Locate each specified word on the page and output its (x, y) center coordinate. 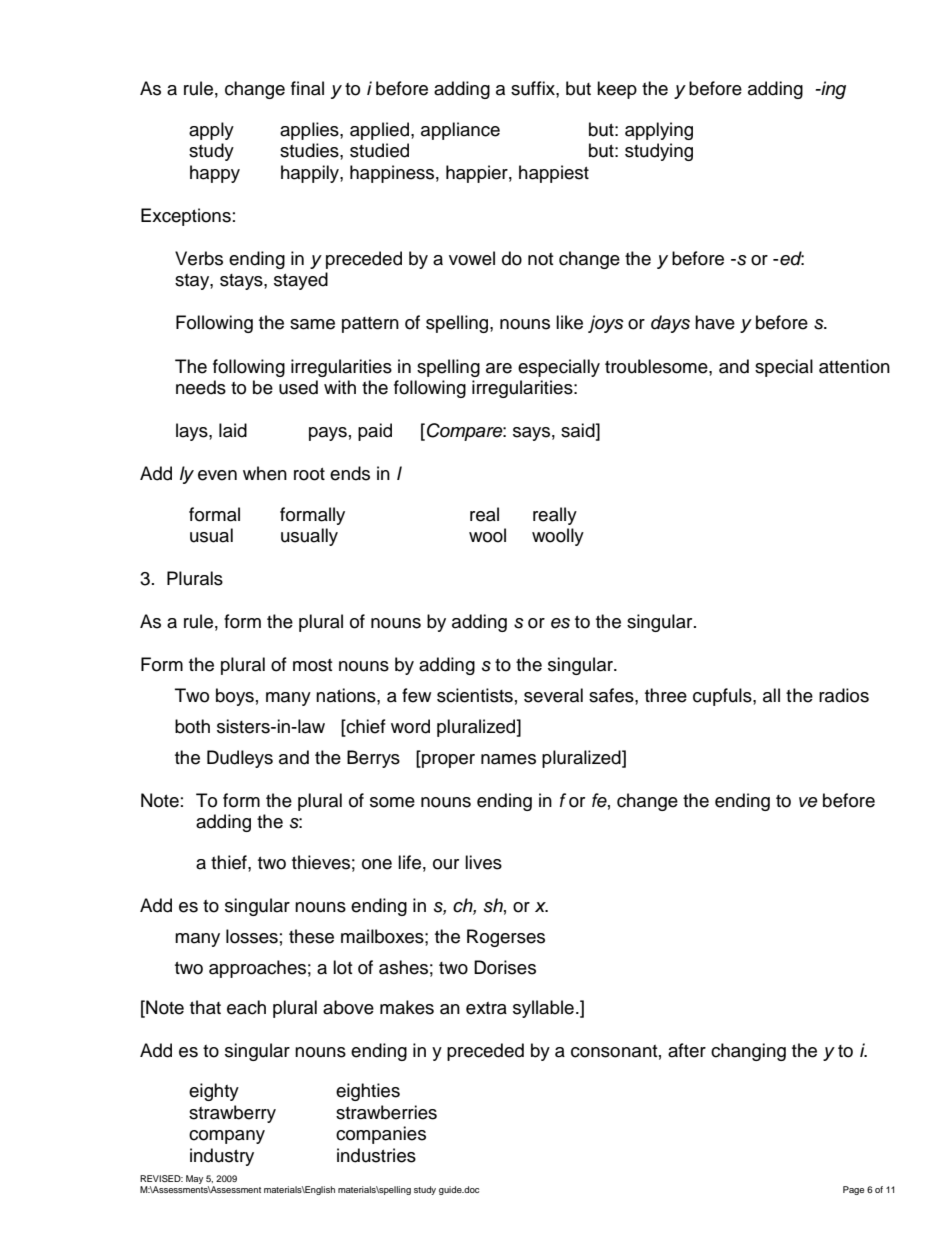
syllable (543, 1009)
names (508, 759)
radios (844, 695)
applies (310, 131)
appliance (460, 131)
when (265, 473)
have (715, 322)
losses (252, 936)
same (312, 324)
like (569, 322)
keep (617, 90)
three (666, 695)
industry (222, 1157)
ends (350, 473)
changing (748, 1052)
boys (235, 697)
